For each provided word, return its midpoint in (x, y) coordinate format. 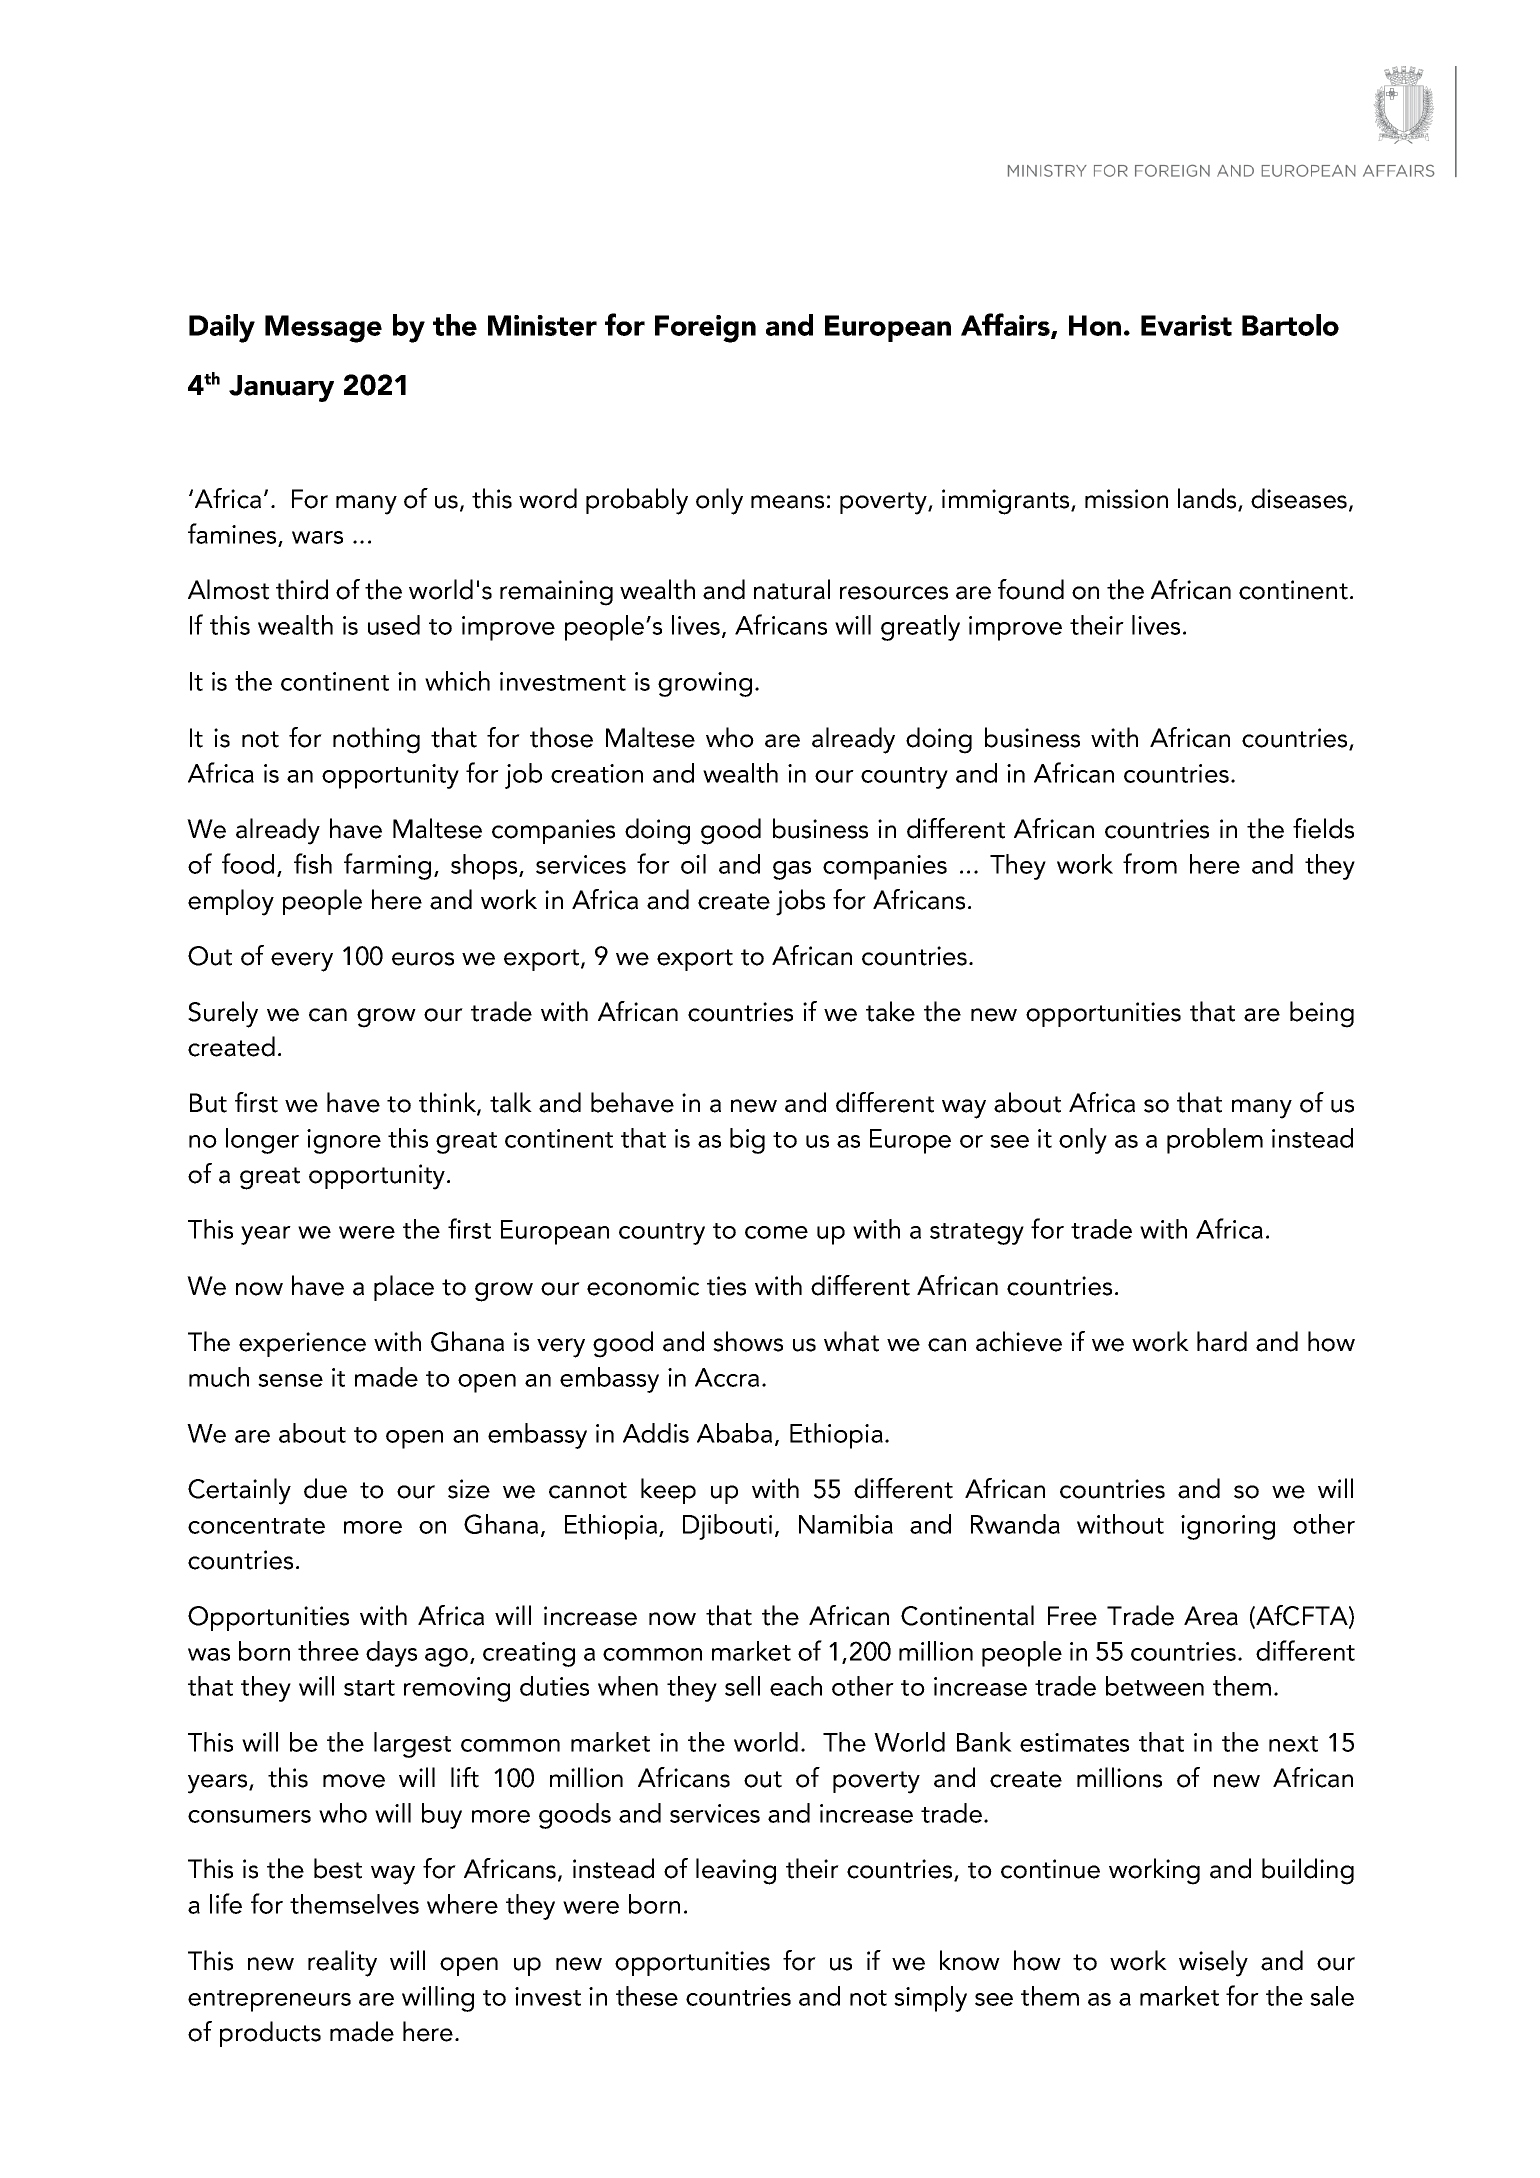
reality (342, 1963)
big (747, 1141)
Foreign (705, 329)
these (647, 1996)
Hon (1095, 325)
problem (1215, 1141)
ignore (344, 1141)
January (281, 388)
